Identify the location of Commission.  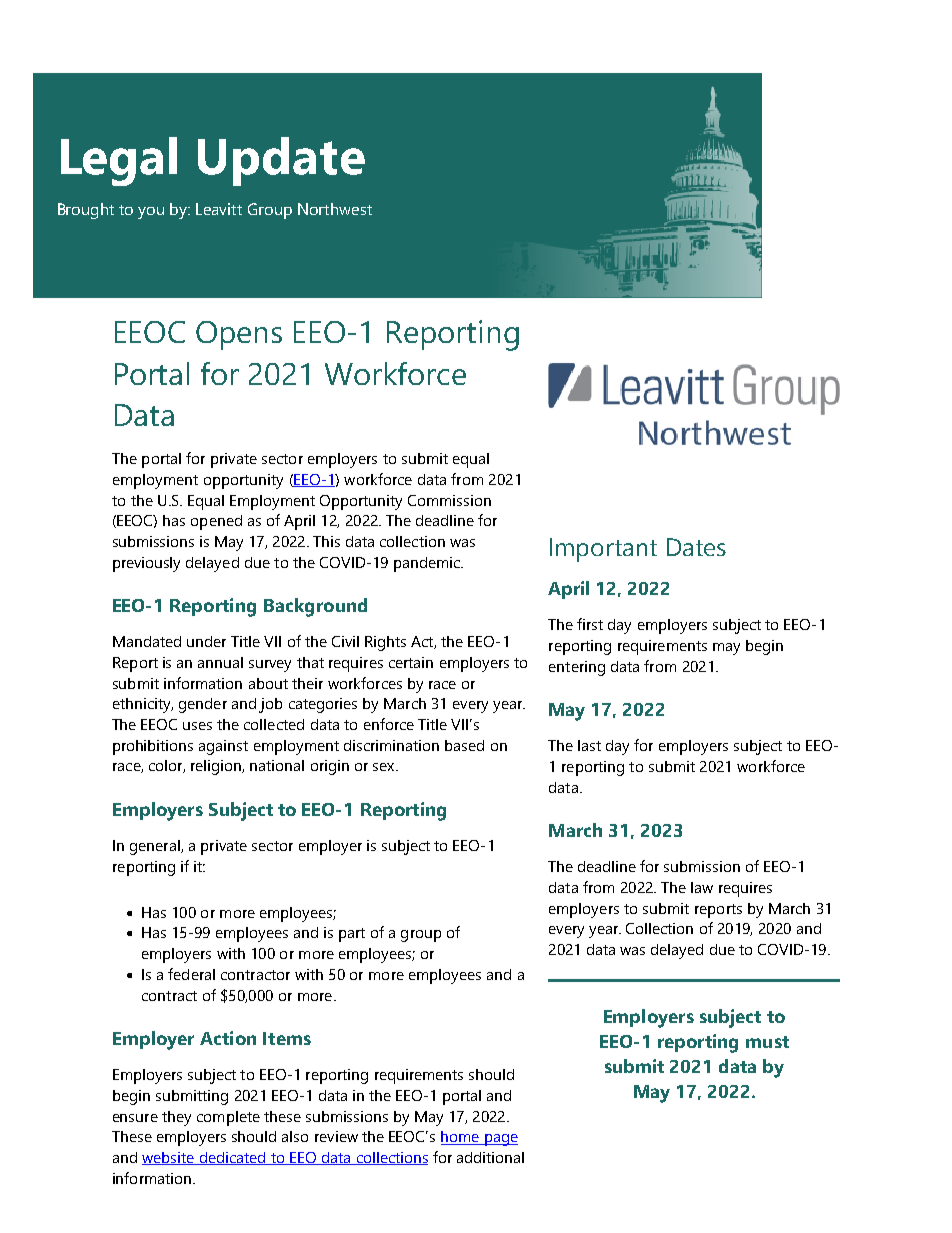
(449, 500).
